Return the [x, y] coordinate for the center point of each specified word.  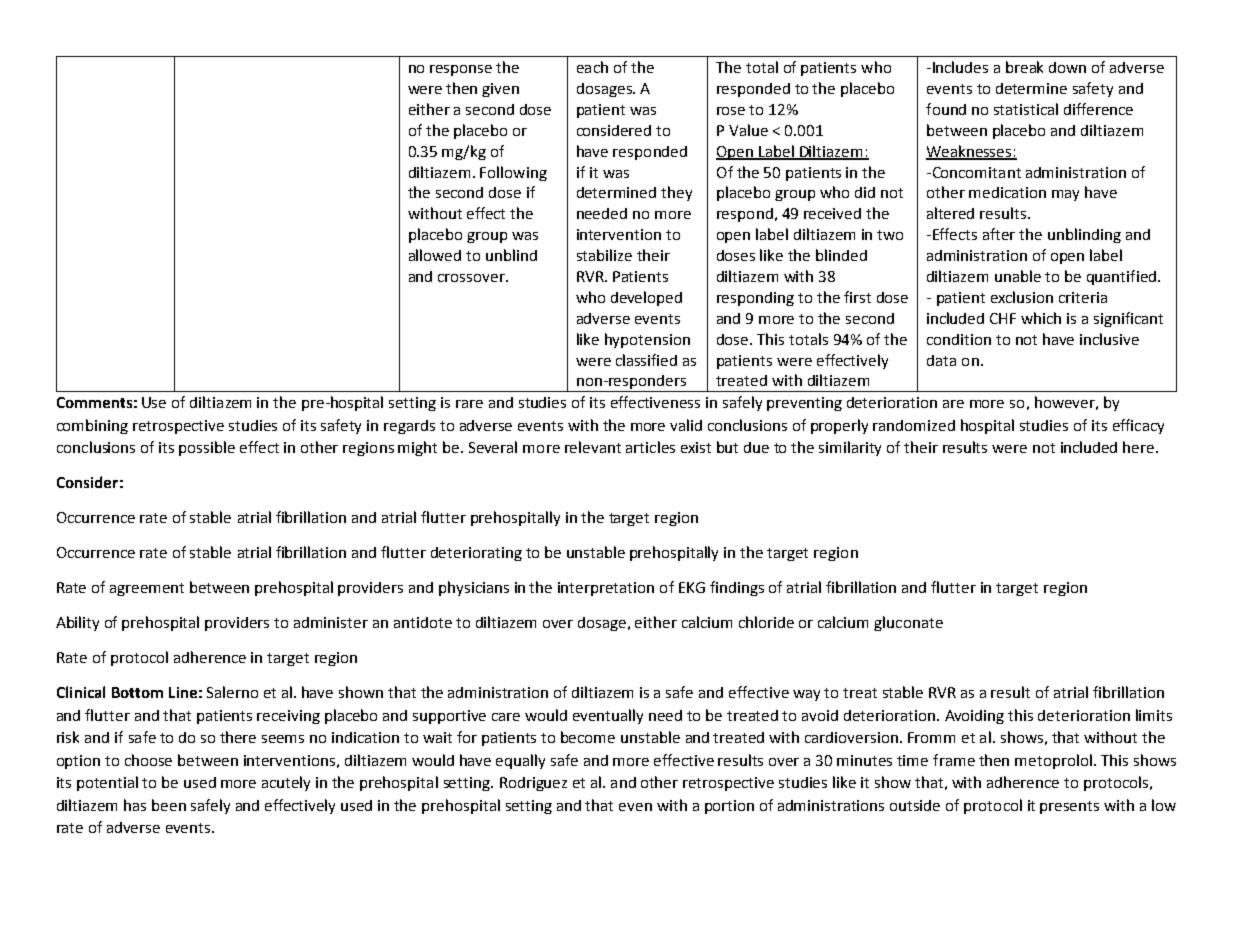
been [169, 805]
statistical [1026, 109]
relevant [593, 447]
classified [646, 360]
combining [92, 426]
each [592, 67]
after [999, 234]
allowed [435, 255]
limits [1154, 715]
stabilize [604, 255]
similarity [850, 448]
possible [207, 448]
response [461, 70]
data [941, 360]
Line [183, 692]
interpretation [606, 589]
